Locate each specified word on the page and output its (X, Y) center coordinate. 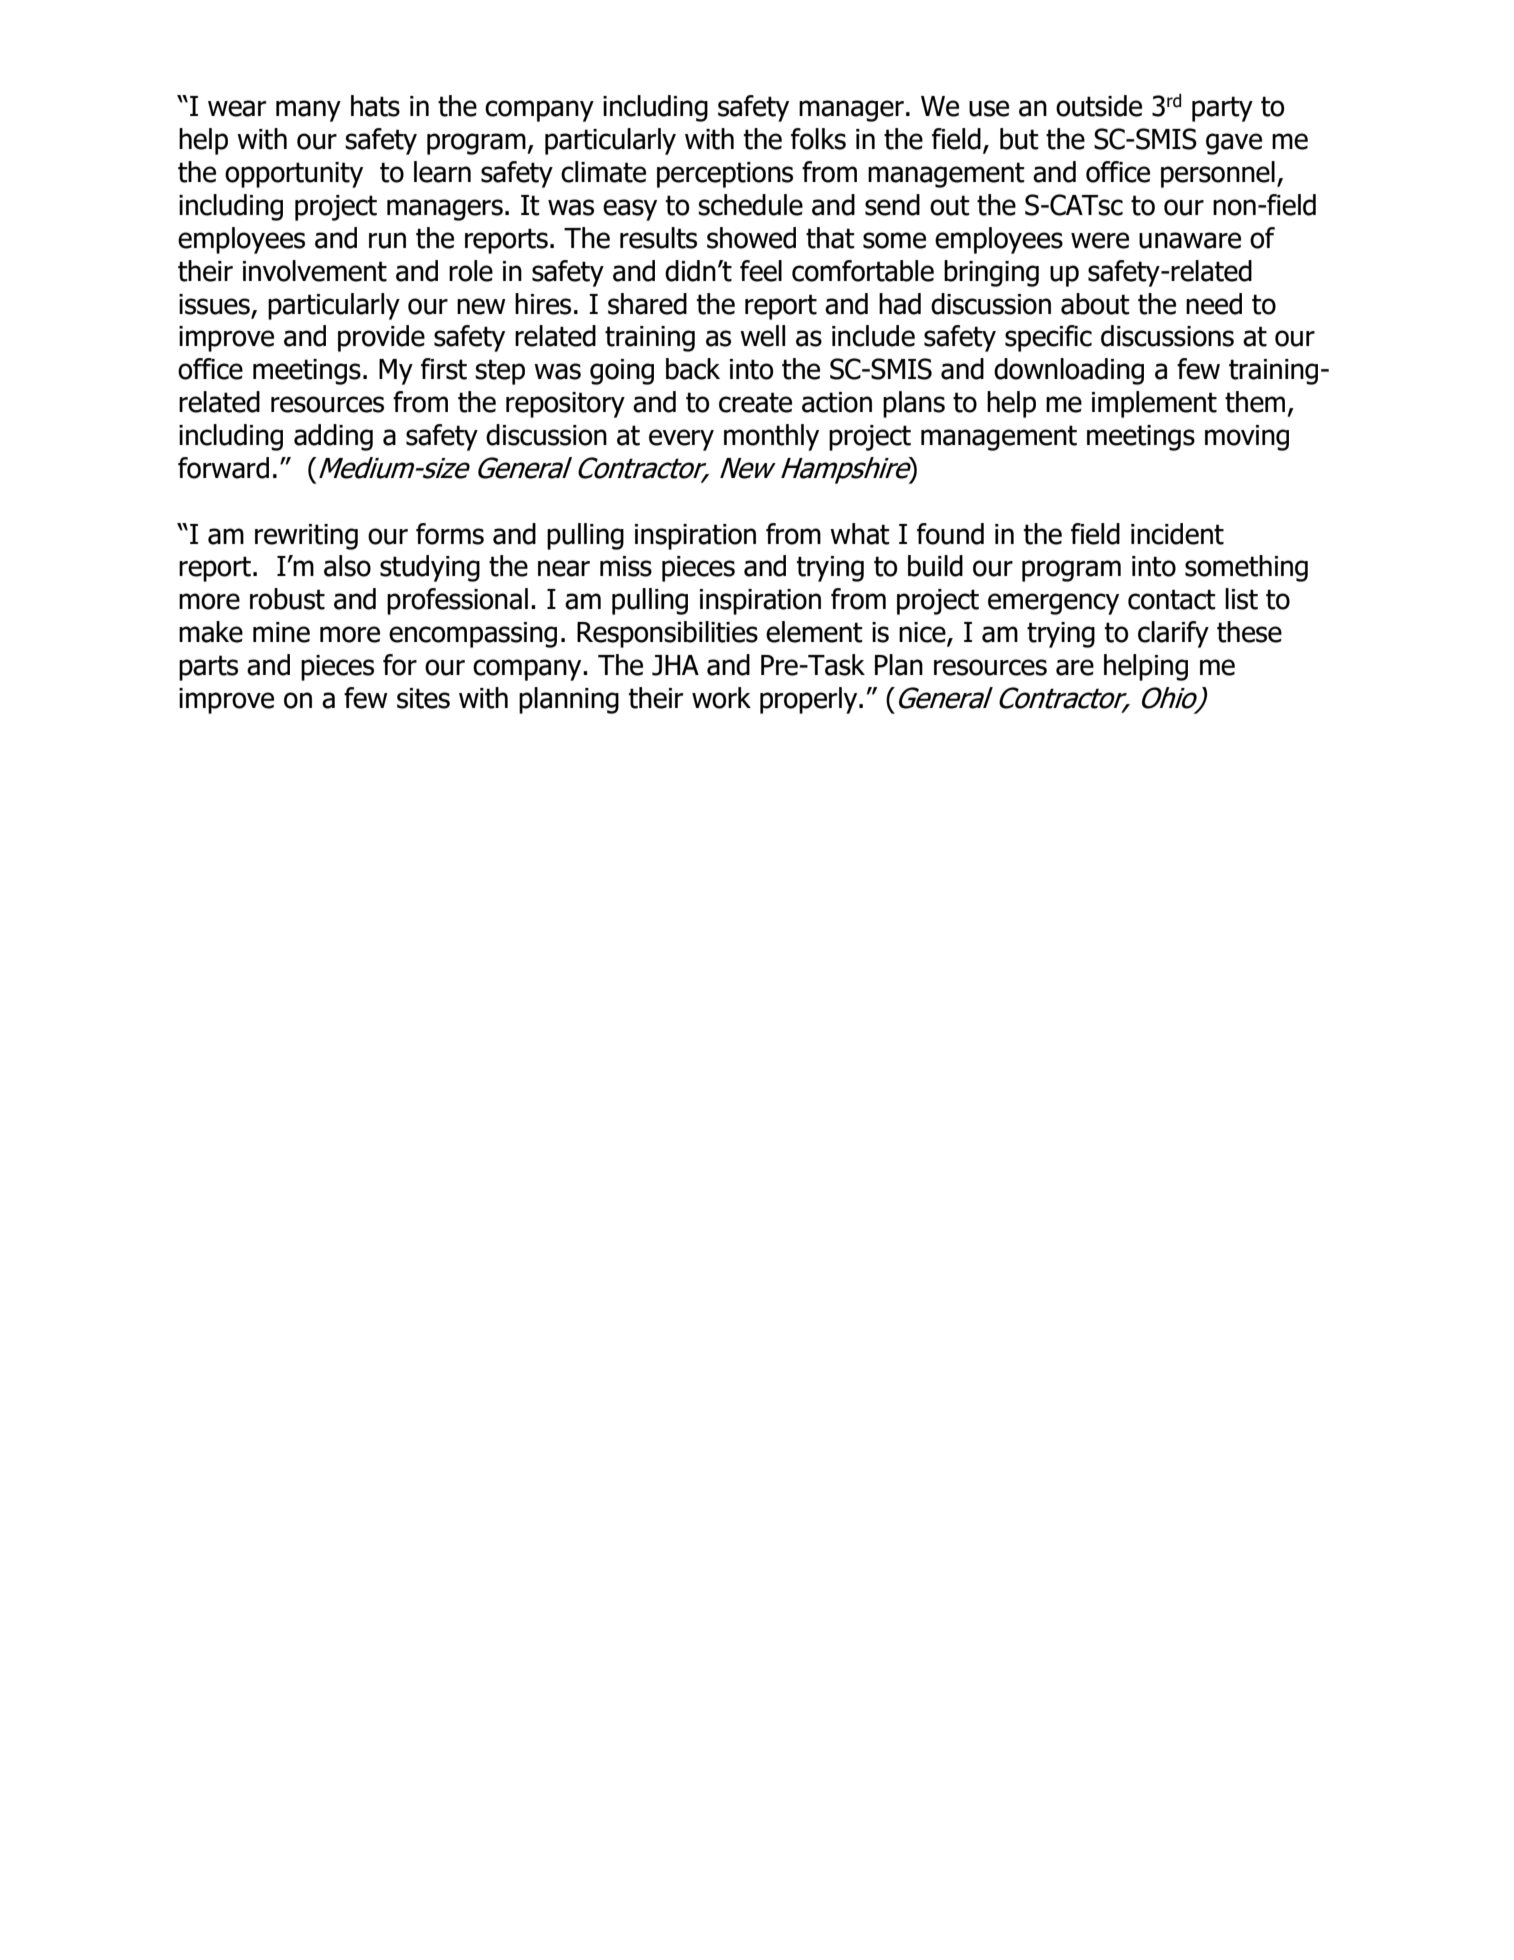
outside (1099, 106)
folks (818, 139)
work (721, 698)
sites (423, 698)
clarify (1173, 634)
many (308, 111)
